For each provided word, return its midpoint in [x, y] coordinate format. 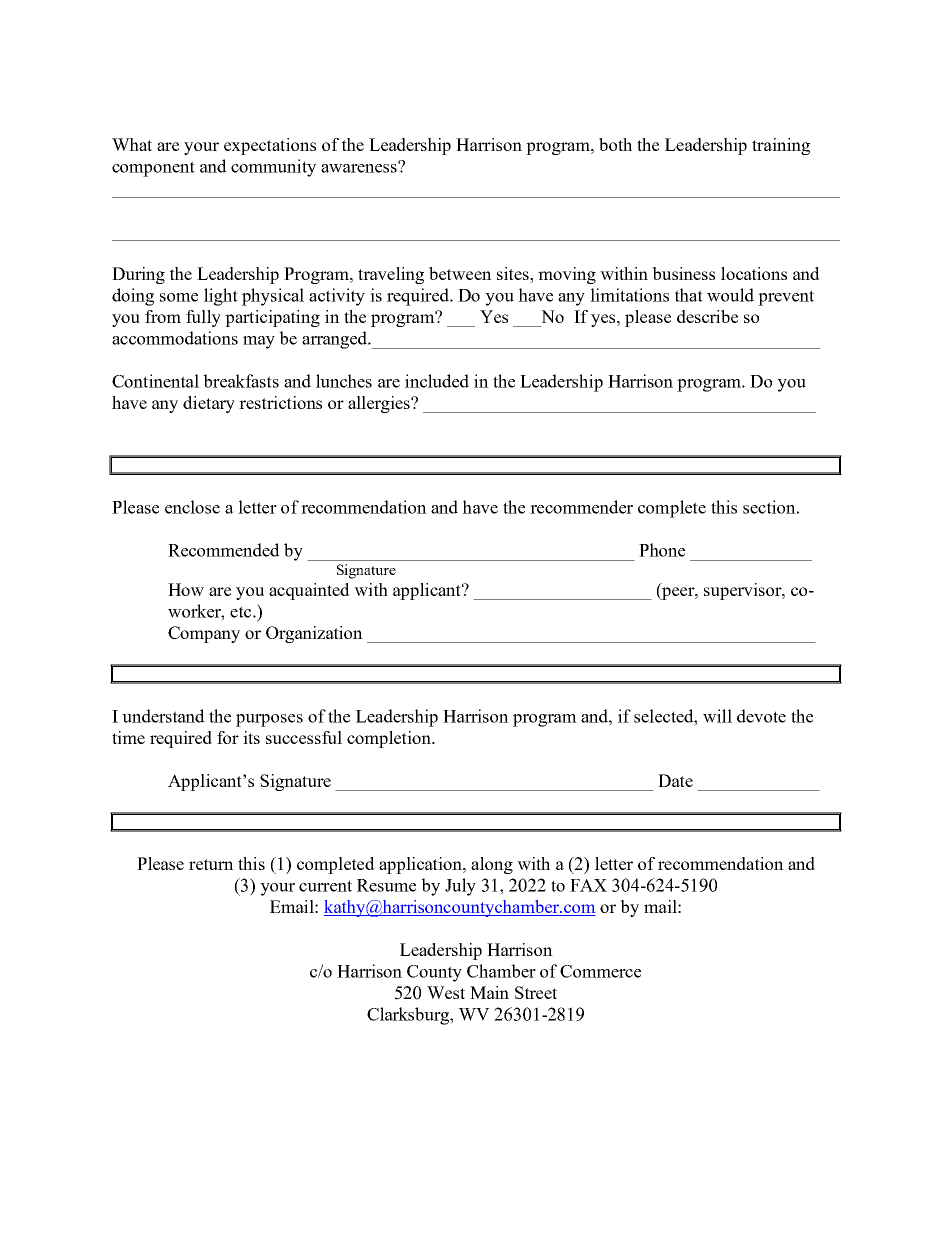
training [781, 146]
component [153, 169]
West [446, 992]
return [211, 864]
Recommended [224, 550]
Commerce [600, 971]
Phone [662, 550]
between [460, 273]
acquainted [309, 591]
